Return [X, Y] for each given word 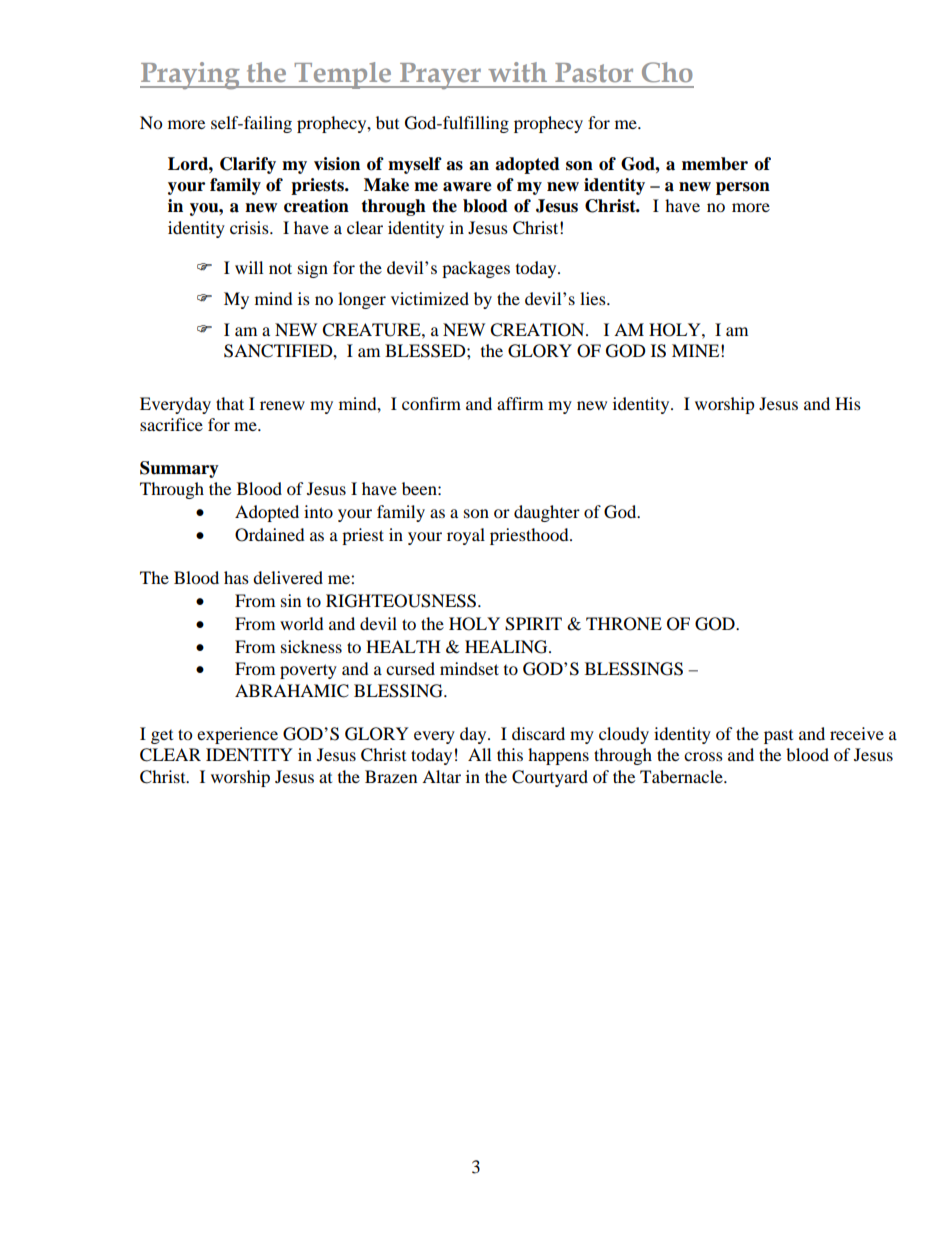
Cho [667, 72]
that [230, 403]
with [517, 72]
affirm [520, 403]
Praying [191, 75]
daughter [547, 513]
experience [237, 735]
